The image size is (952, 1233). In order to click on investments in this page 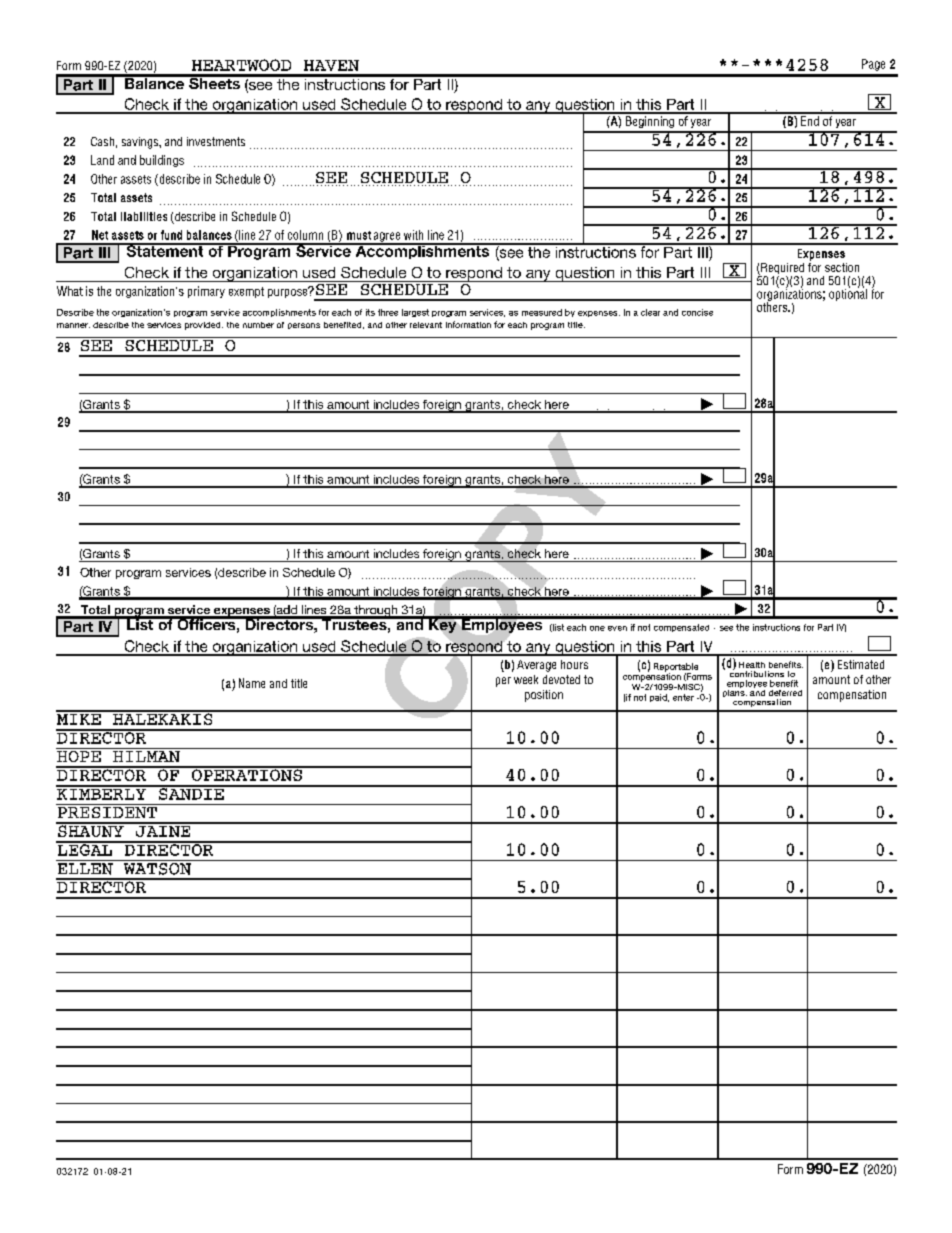, I will do `click(216, 141)`.
